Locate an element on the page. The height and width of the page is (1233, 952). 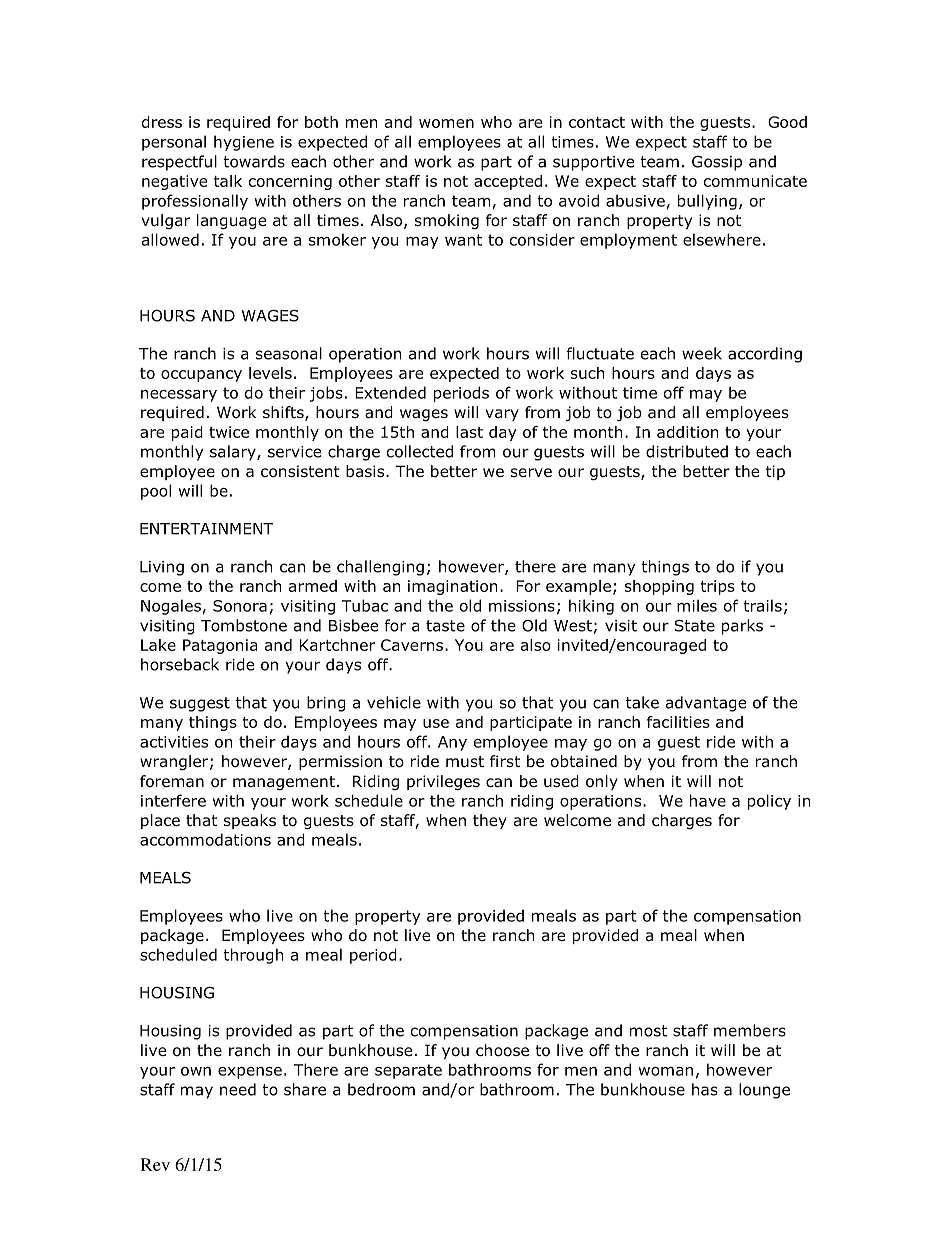
separate is located at coordinates (408, 1071).
